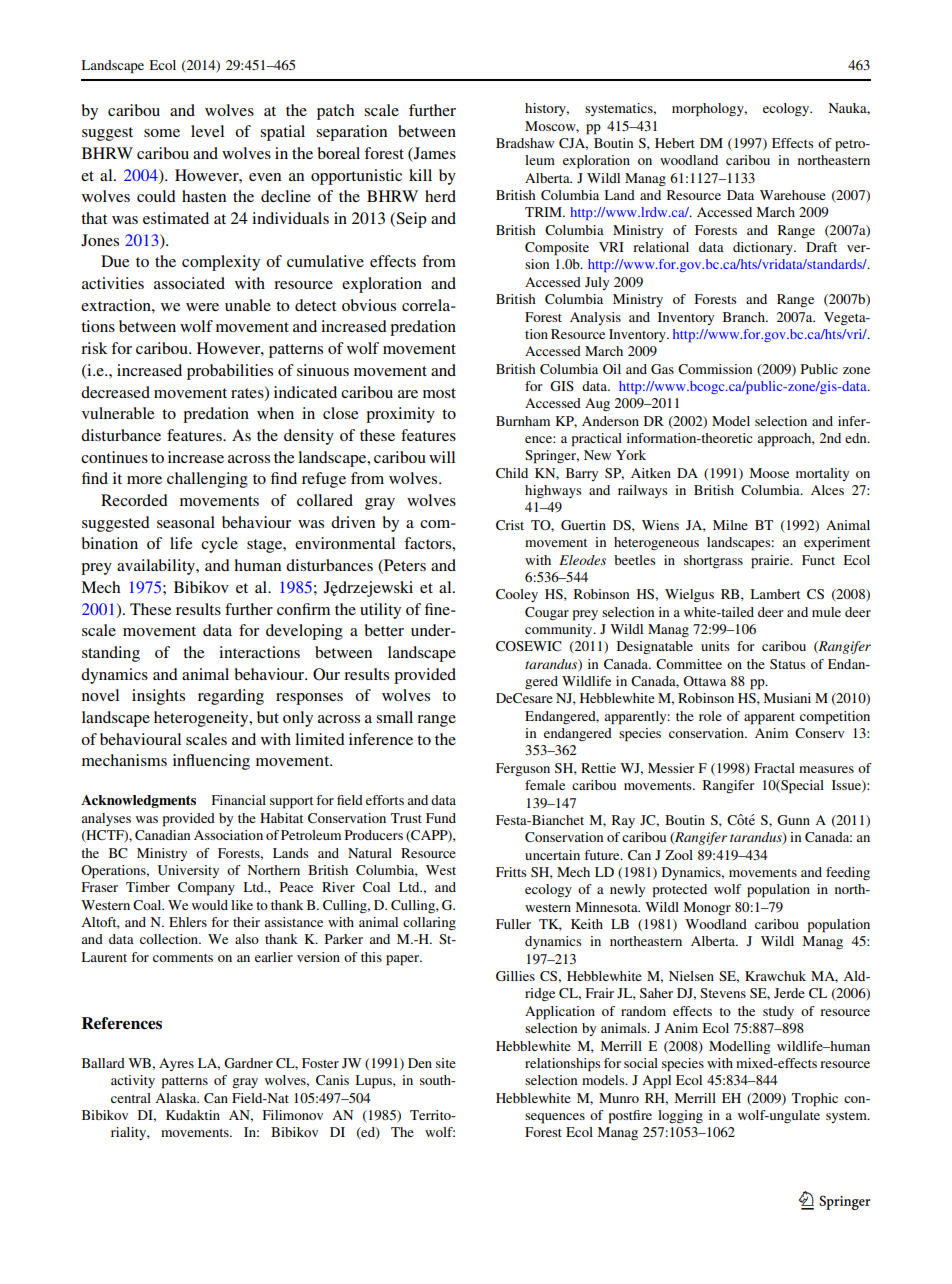  I want to click on Ayres, so click(176, 1064).
